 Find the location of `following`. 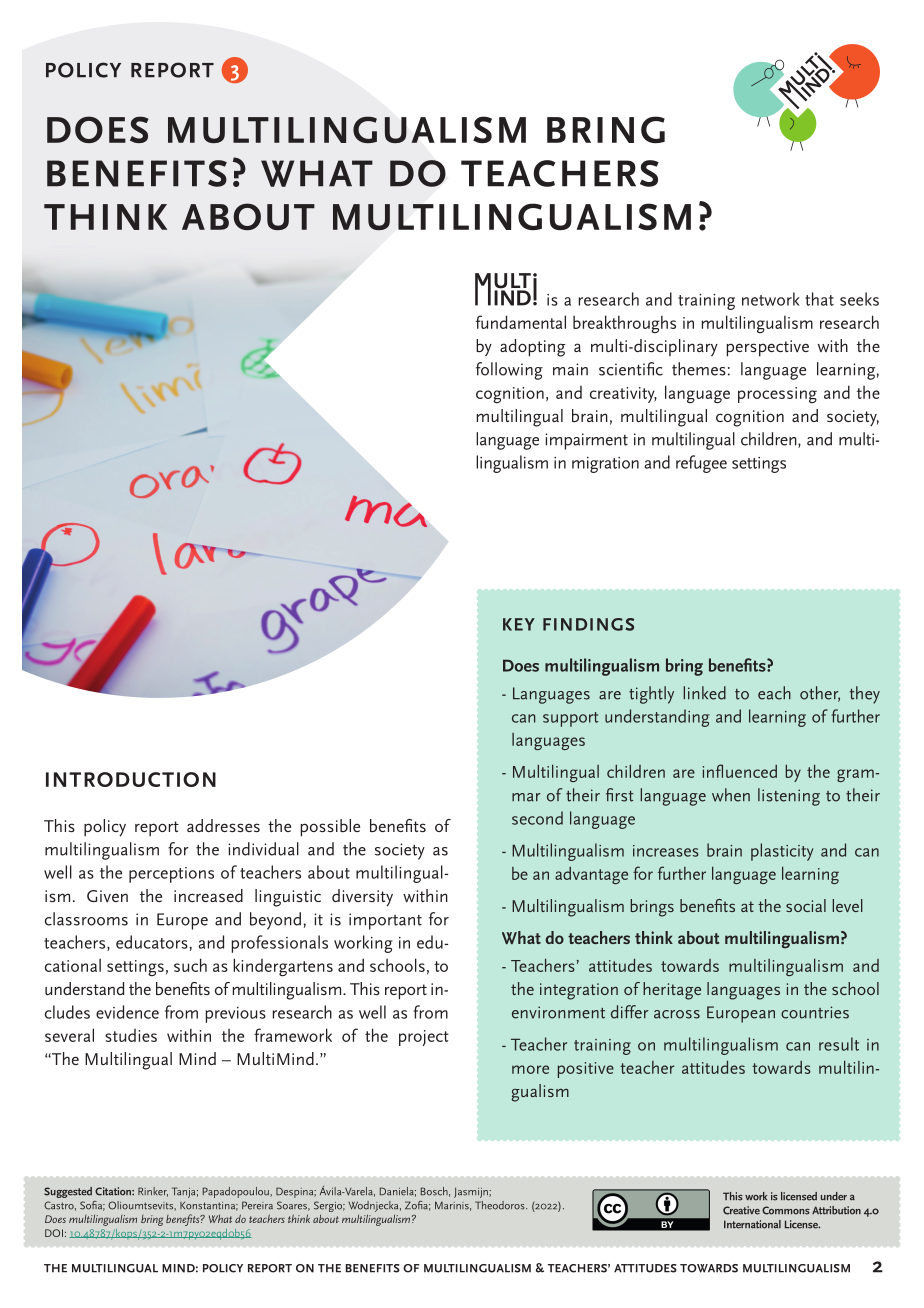

following is located at coordinates (509, 371).
